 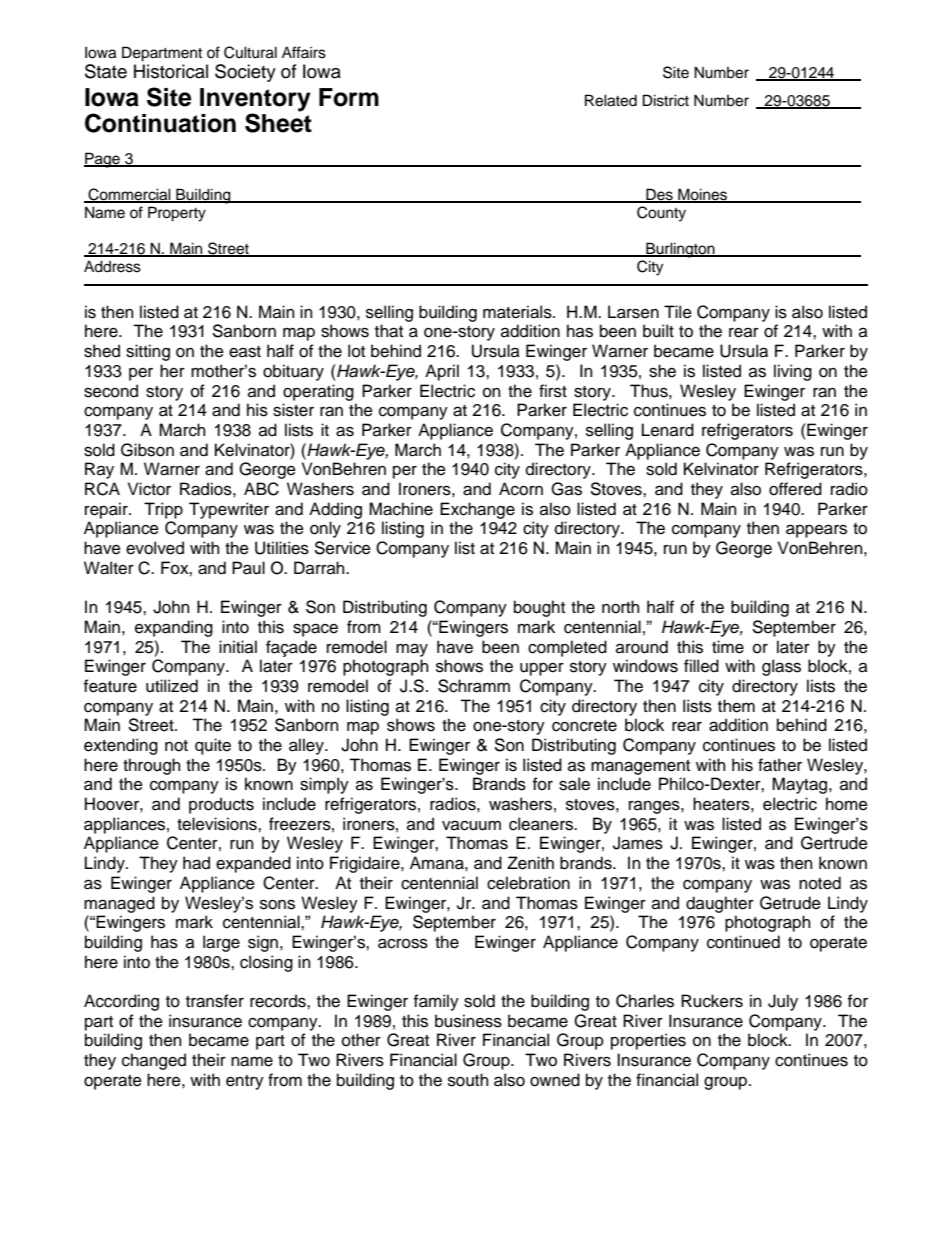 I want to click on living, so click(x=793, y=372).
